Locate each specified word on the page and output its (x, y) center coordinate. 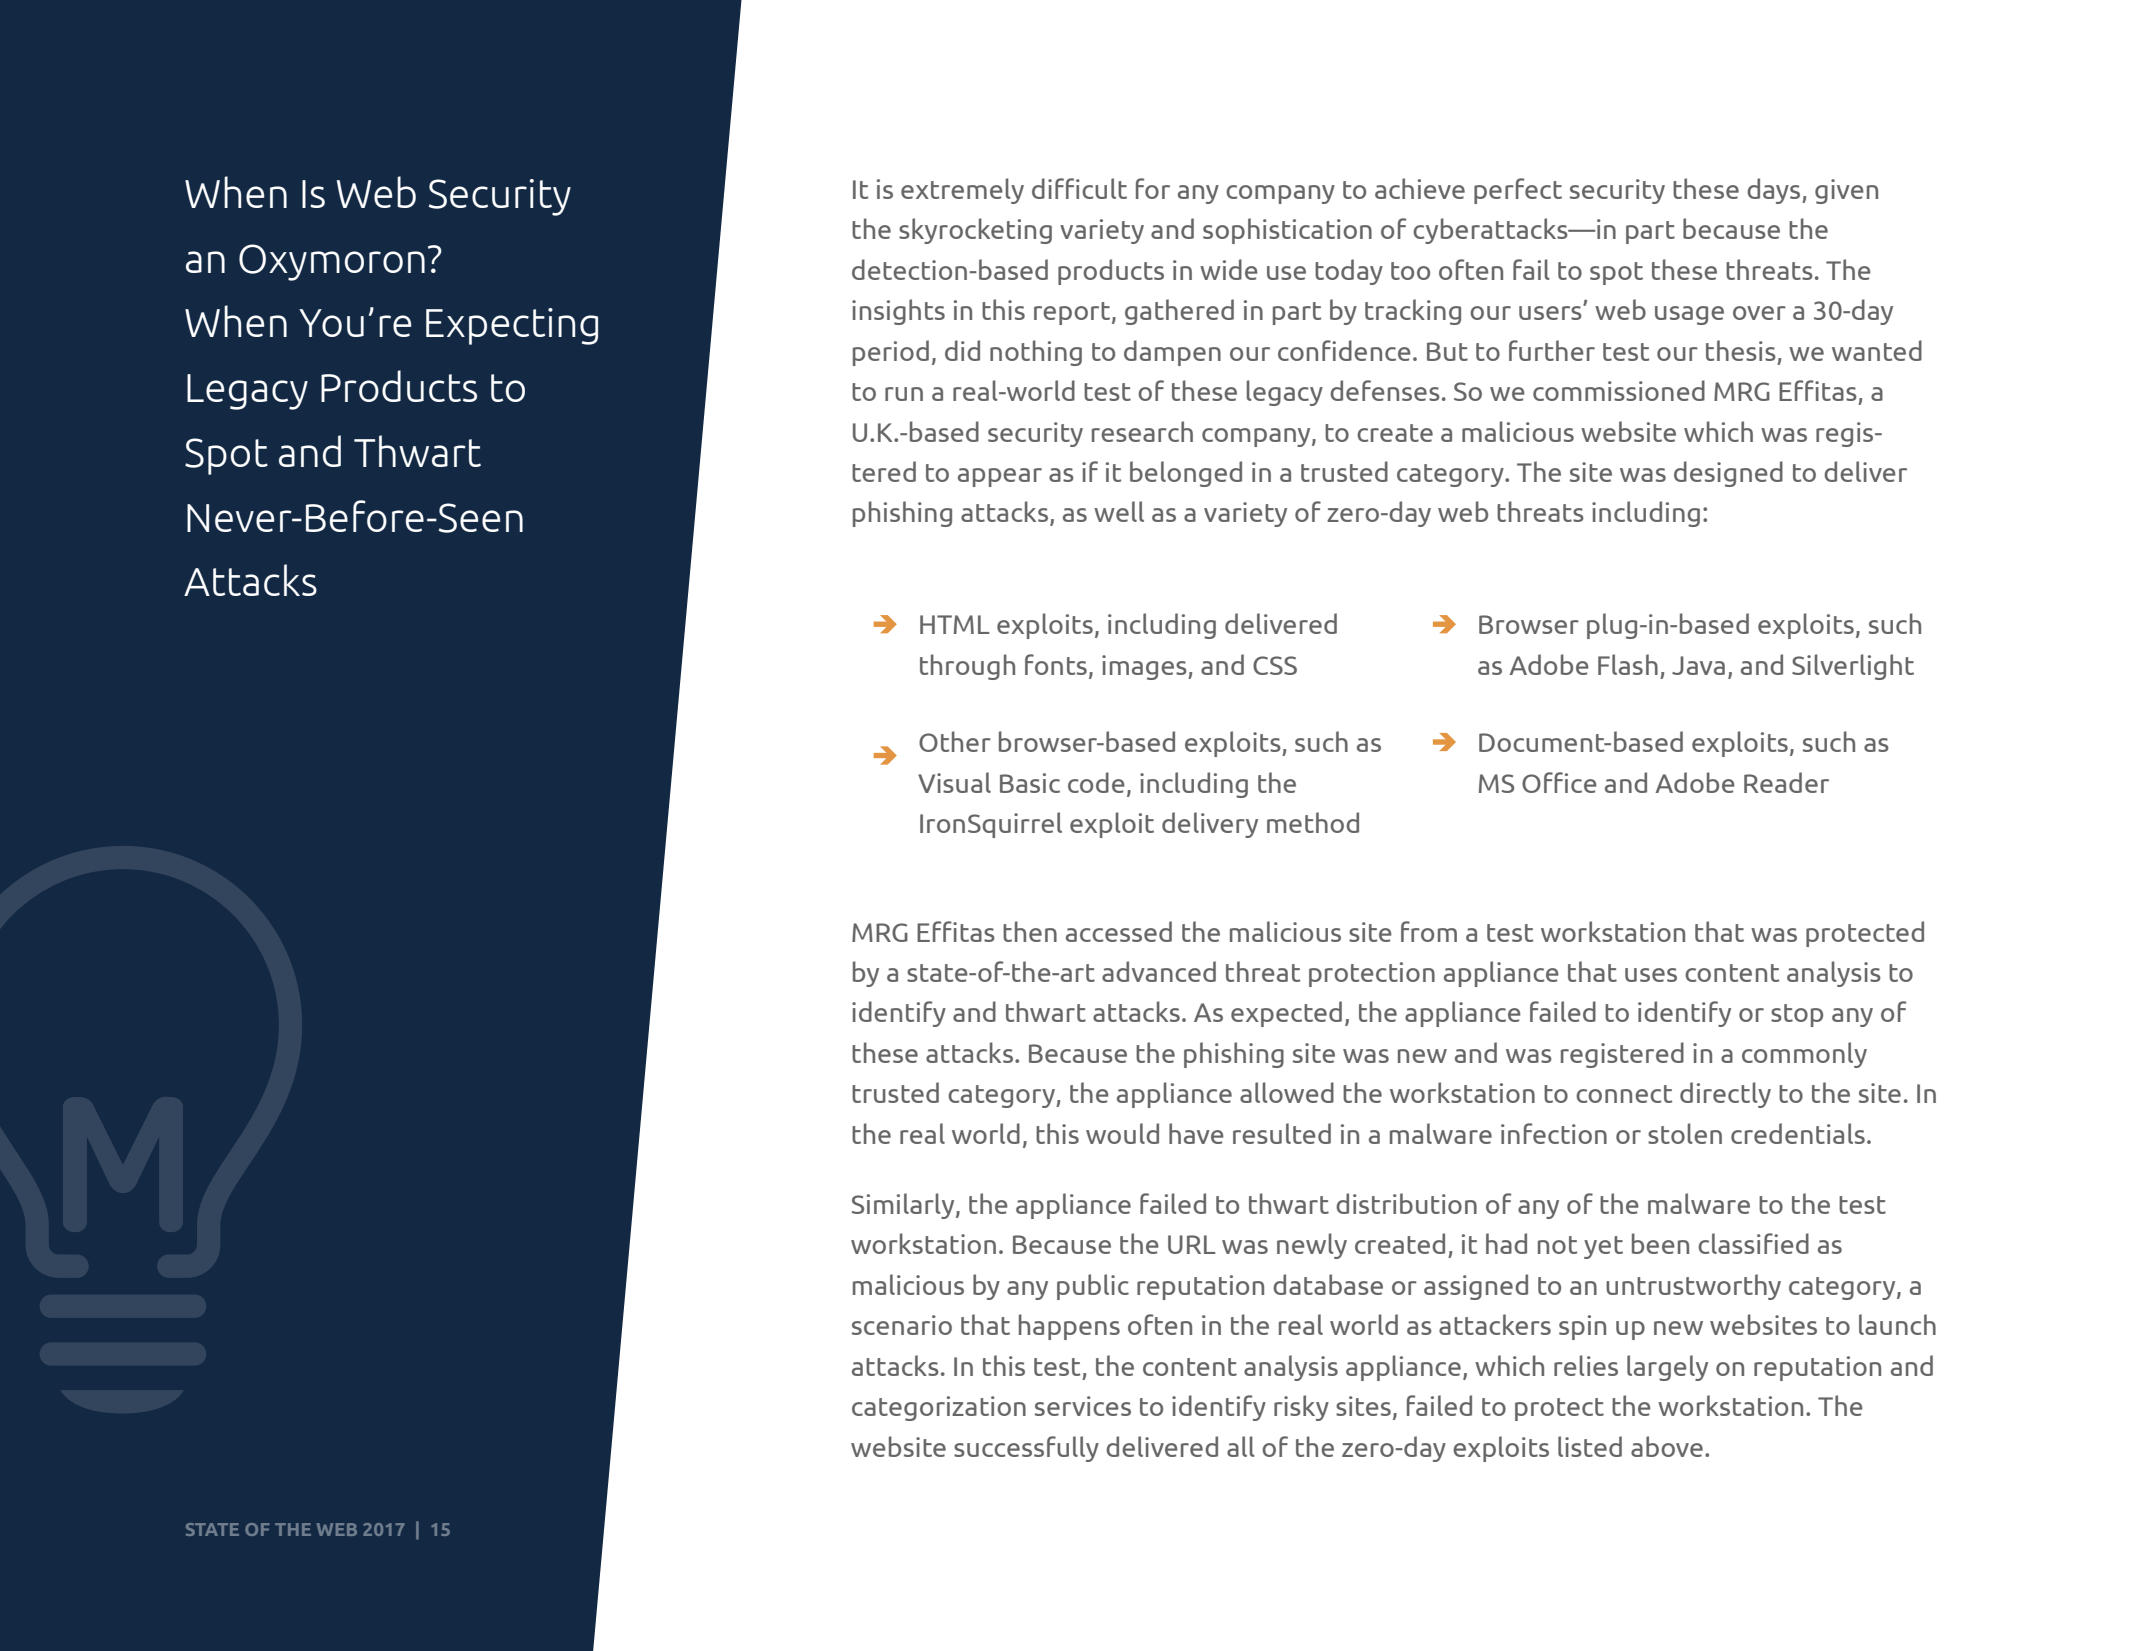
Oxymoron (332, 262)
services (1083, 1406)
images (1145, 667)
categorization (939, 1408)
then (1030, 931)
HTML (954, 624)
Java (1698, 665)
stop (1797, 1015)
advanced (1159, 971)
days (1775, 191)
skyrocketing (975, 231)
